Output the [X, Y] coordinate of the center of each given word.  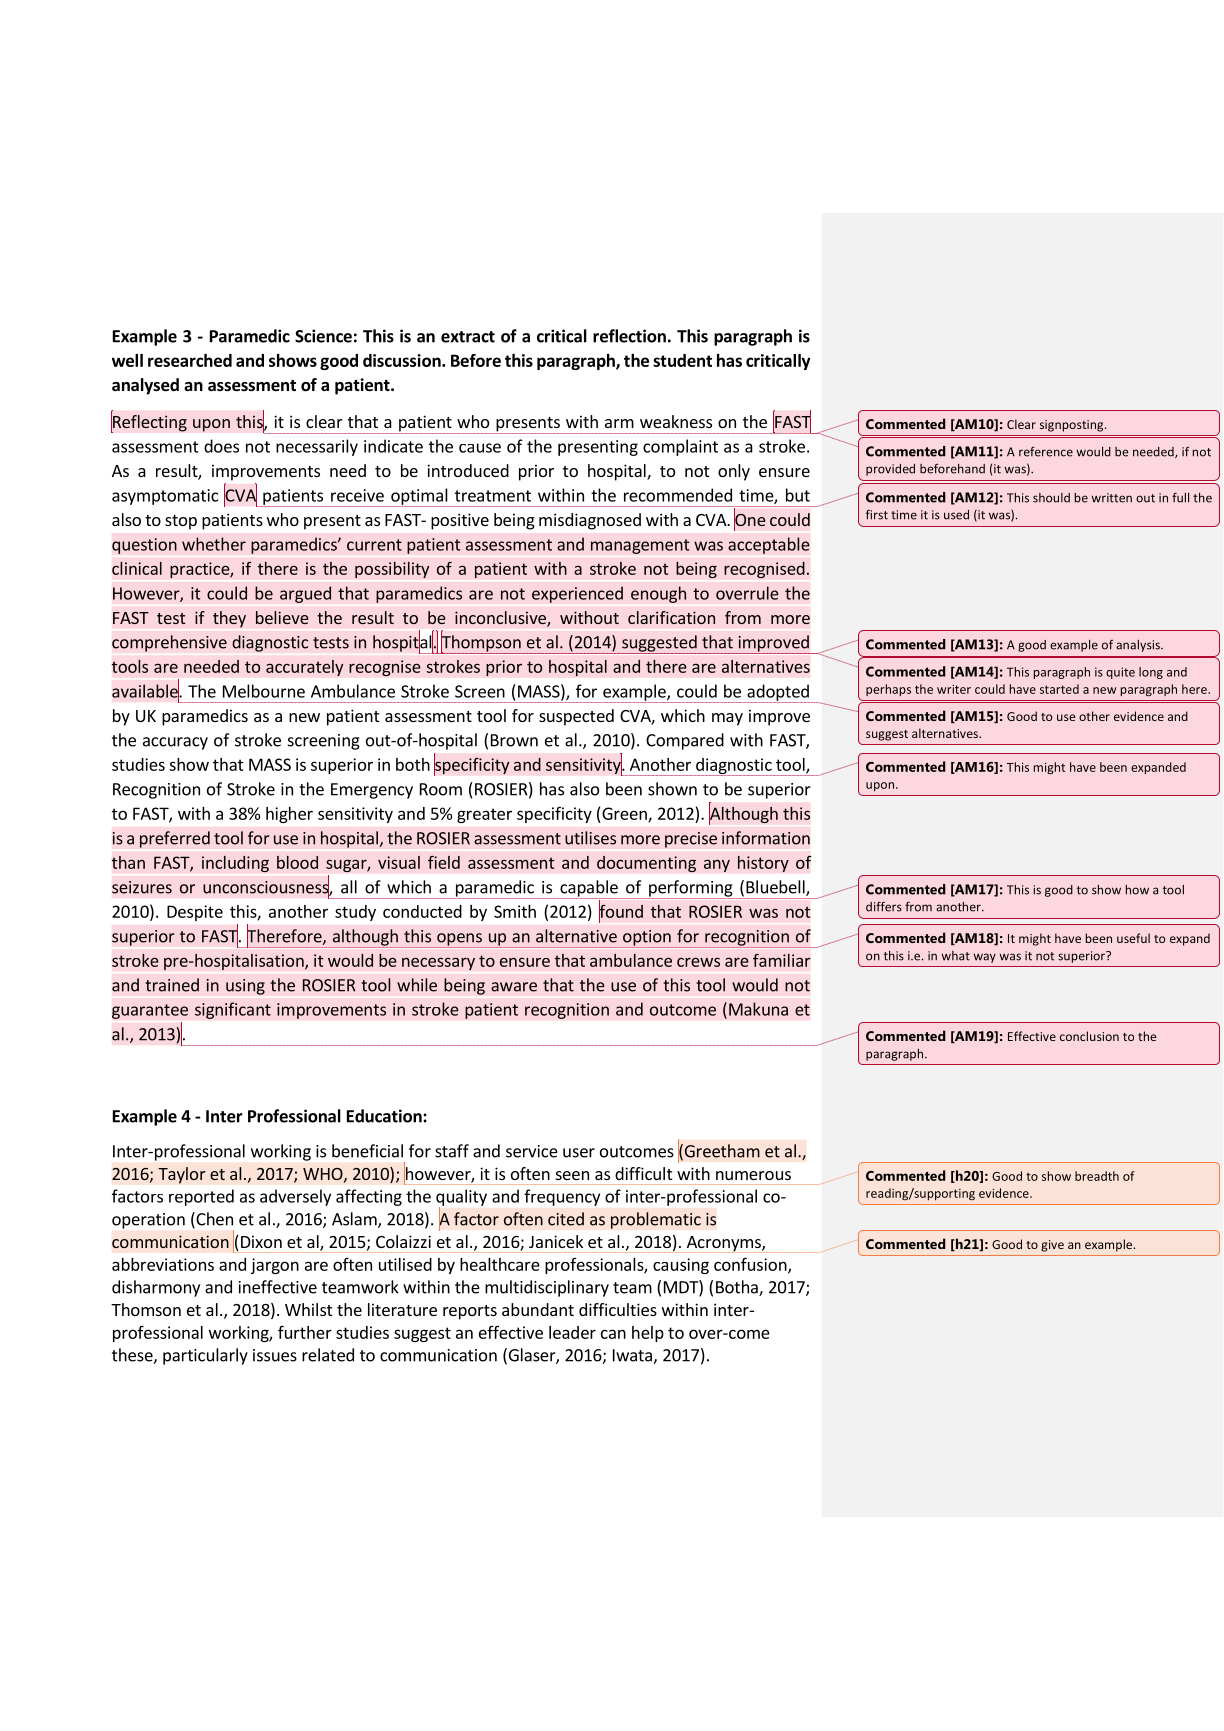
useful [1133, 938]
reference [1046, 451]
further [305, 1332]
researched [190, 360]
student [682, 360]
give [1052, 1246]
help [648, 1334]
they [229, 619]
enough [658, 594]
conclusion [1089, 1036]
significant [233, 1010]
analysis [1139, 646]
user [579, 1153]
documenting [646, 864]
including [235, 864]
